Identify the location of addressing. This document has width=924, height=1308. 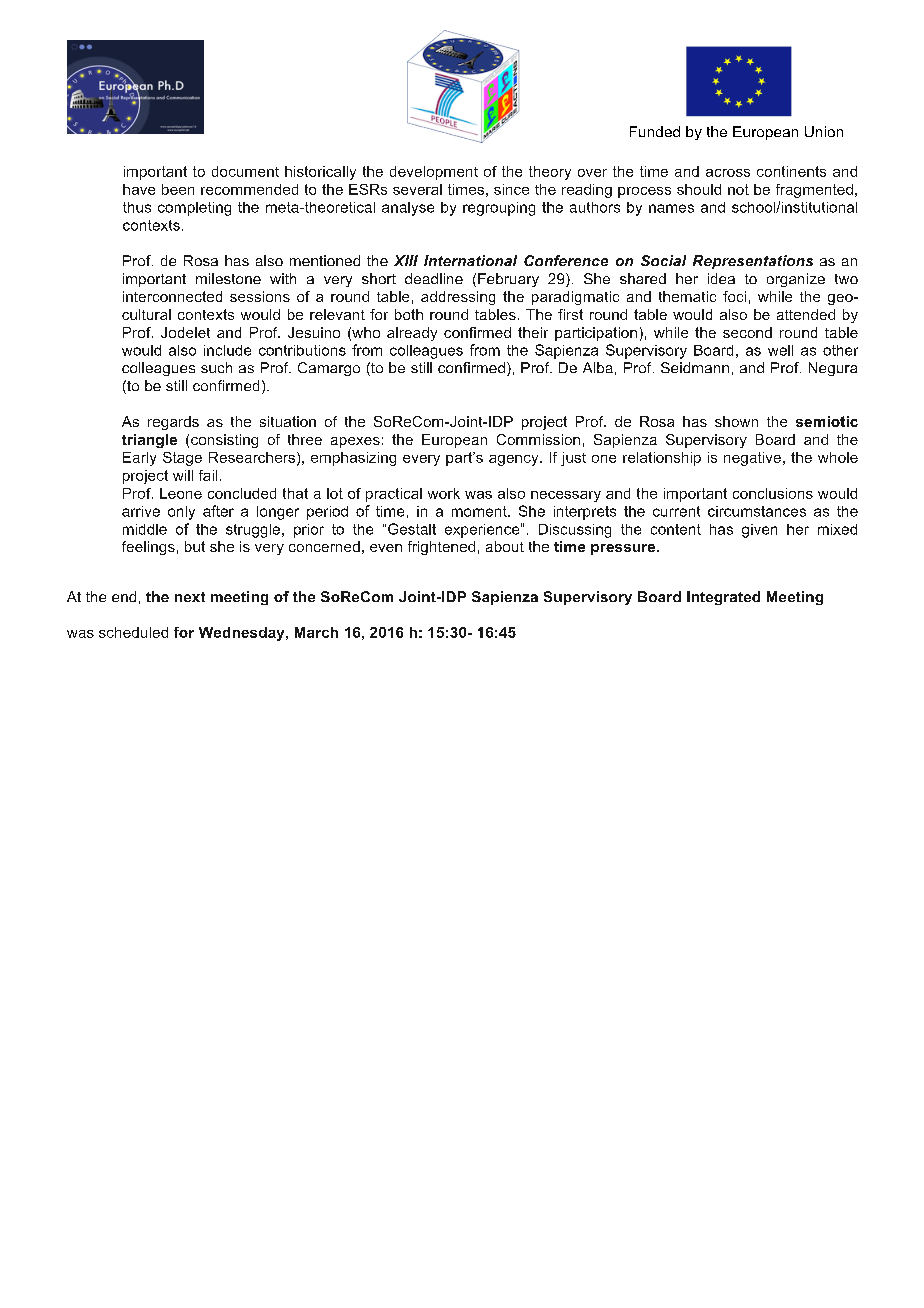
(458, 298).
